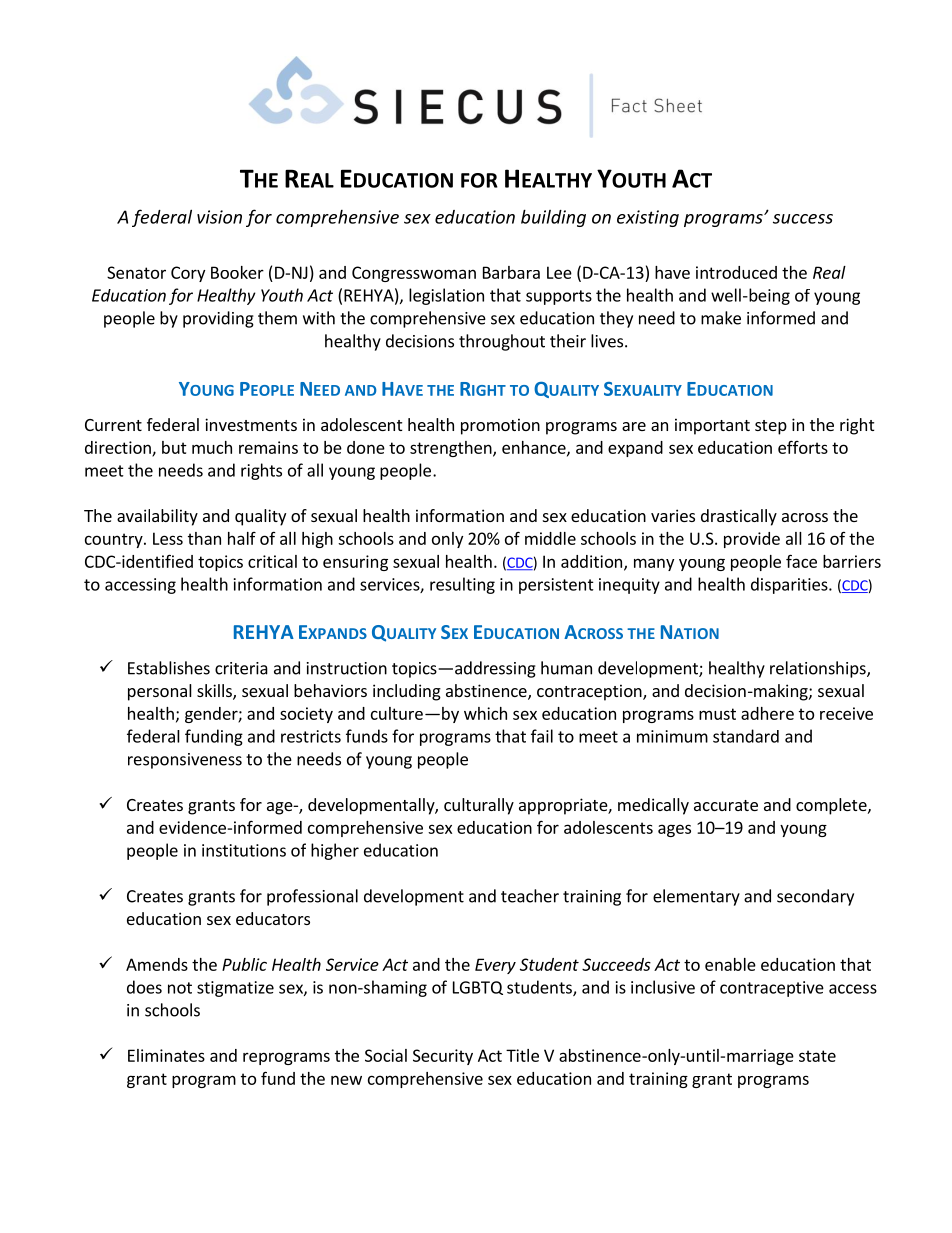 This image has width=952, height=1233. Describe the element at coordinates (485, 713) in the image. I see `which` at that location.
